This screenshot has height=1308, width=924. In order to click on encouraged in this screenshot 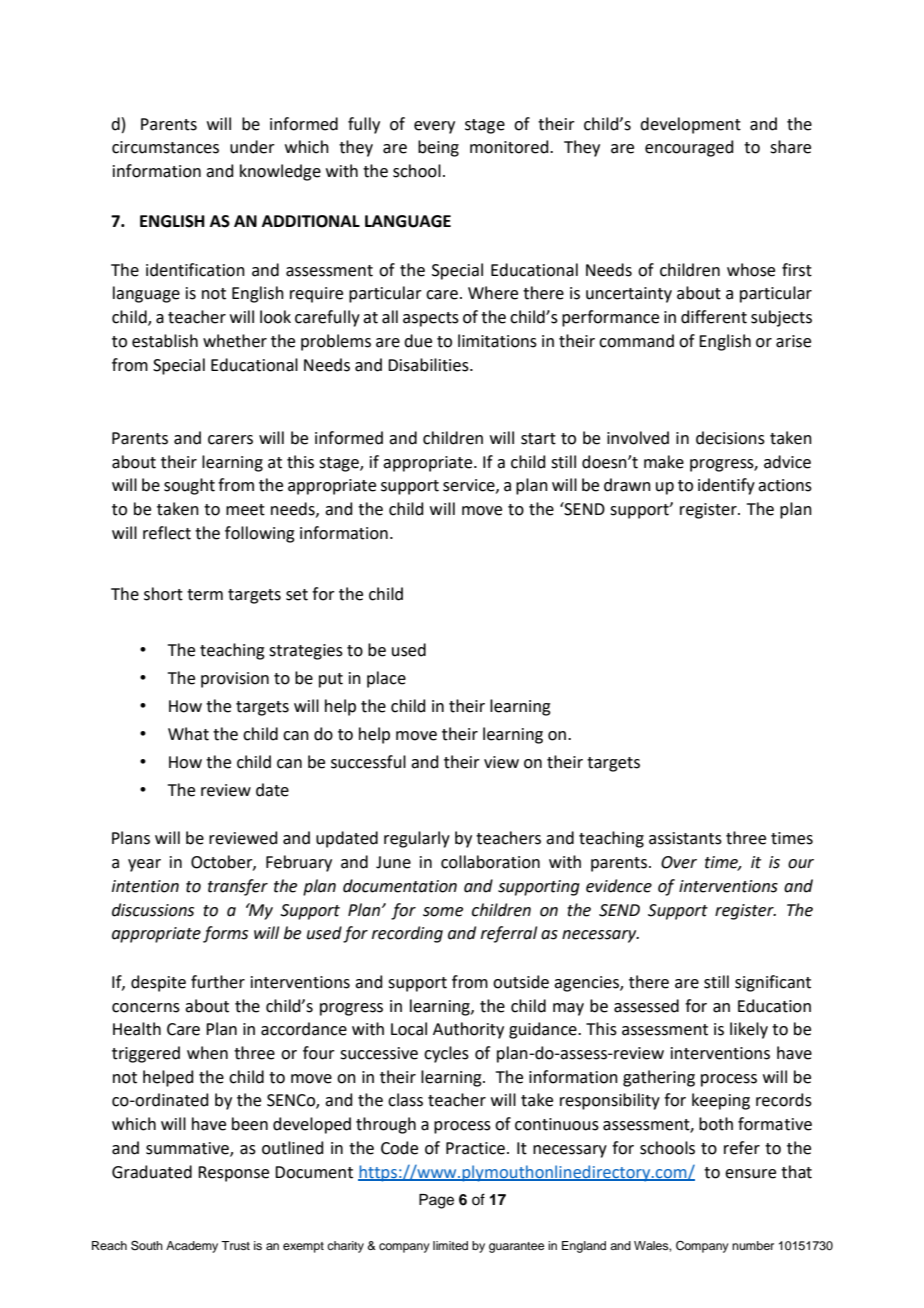, I will do `click(689, 148)`.
